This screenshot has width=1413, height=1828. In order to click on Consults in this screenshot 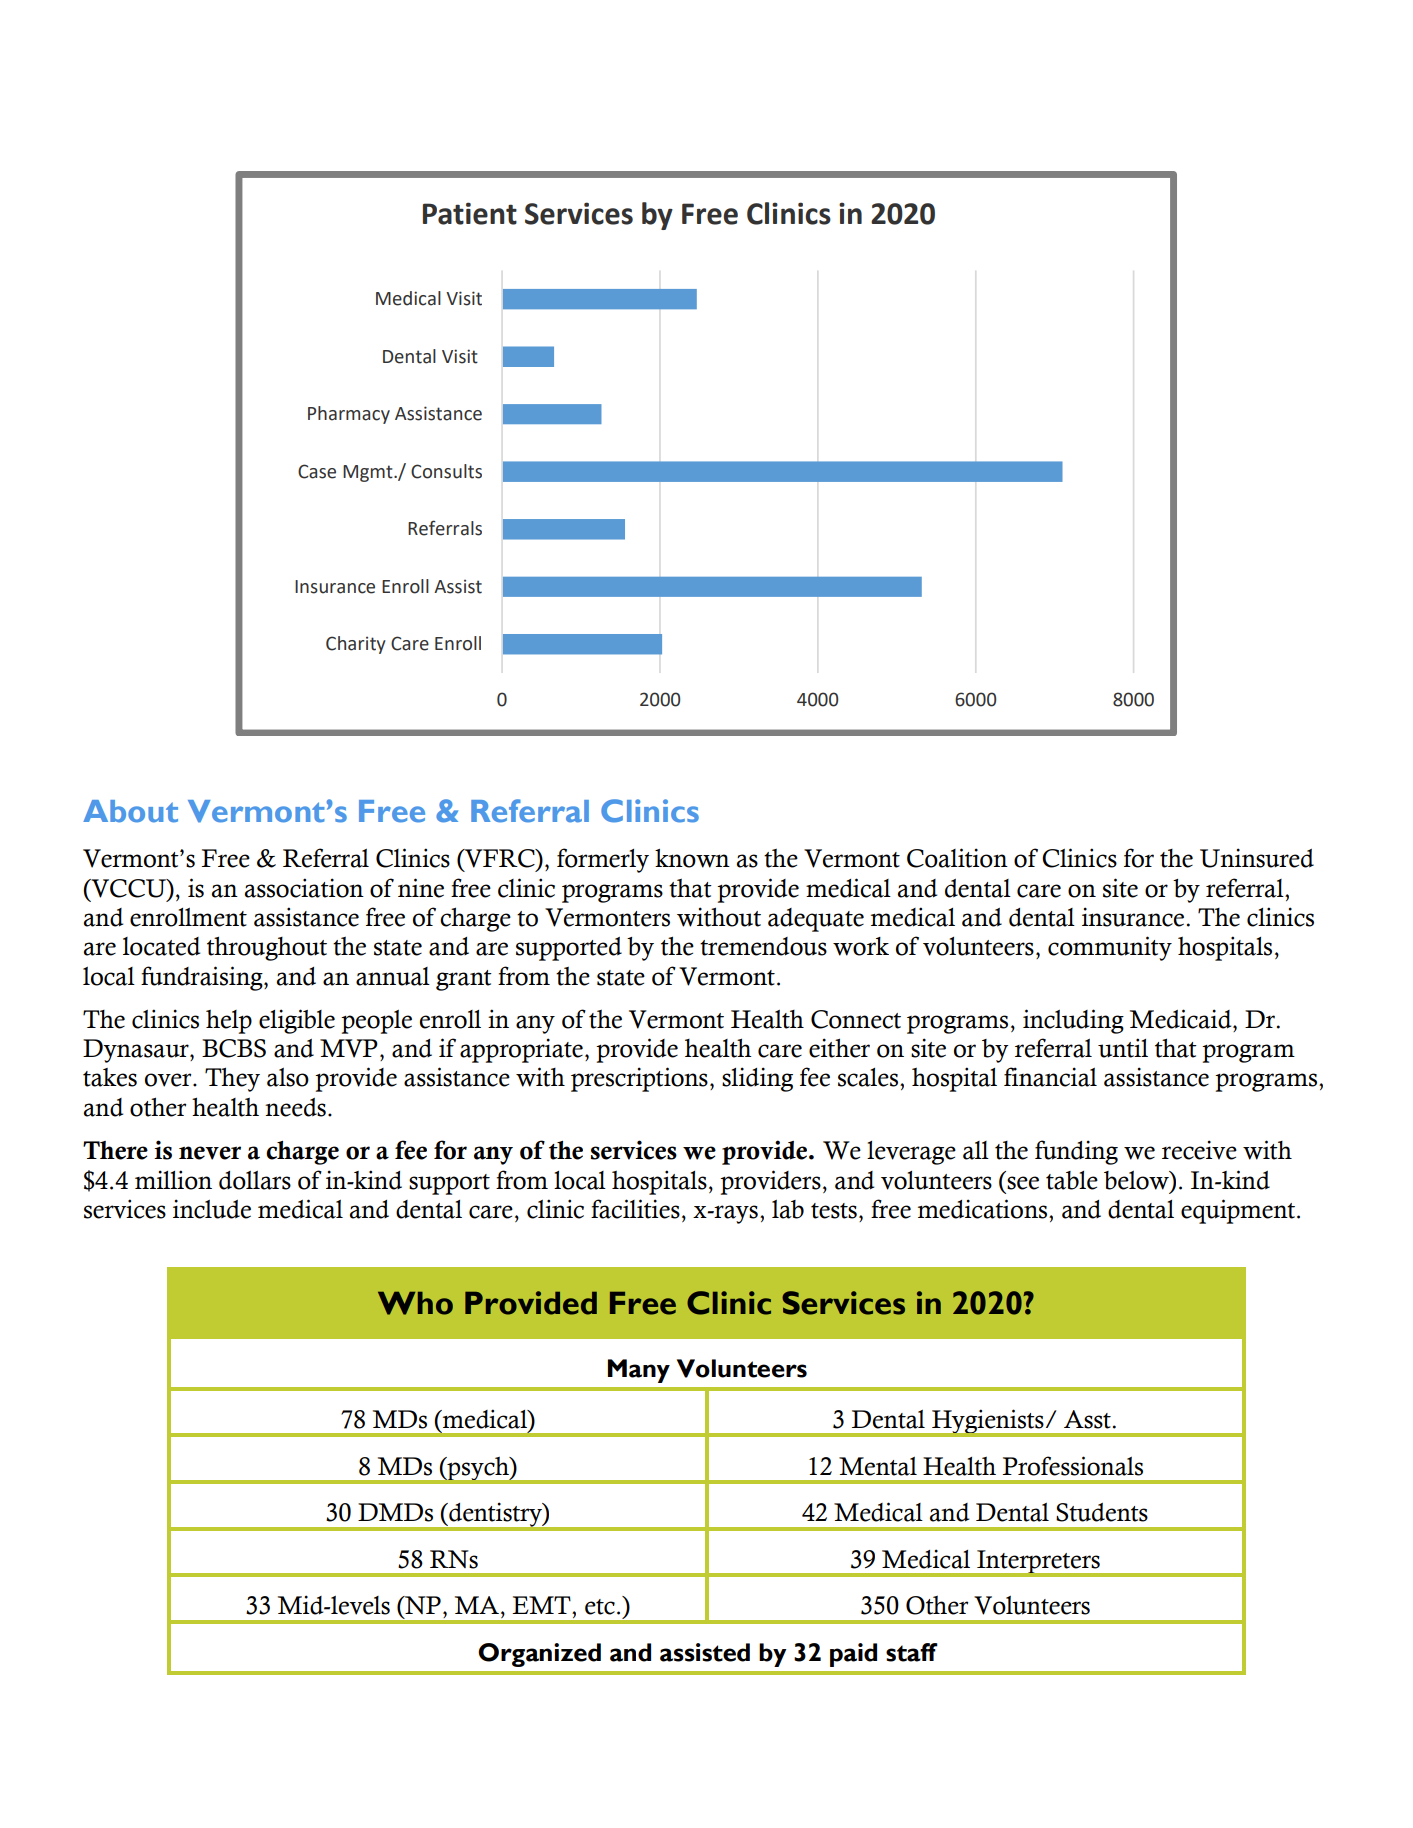, I will do `click(446, 471)`.
